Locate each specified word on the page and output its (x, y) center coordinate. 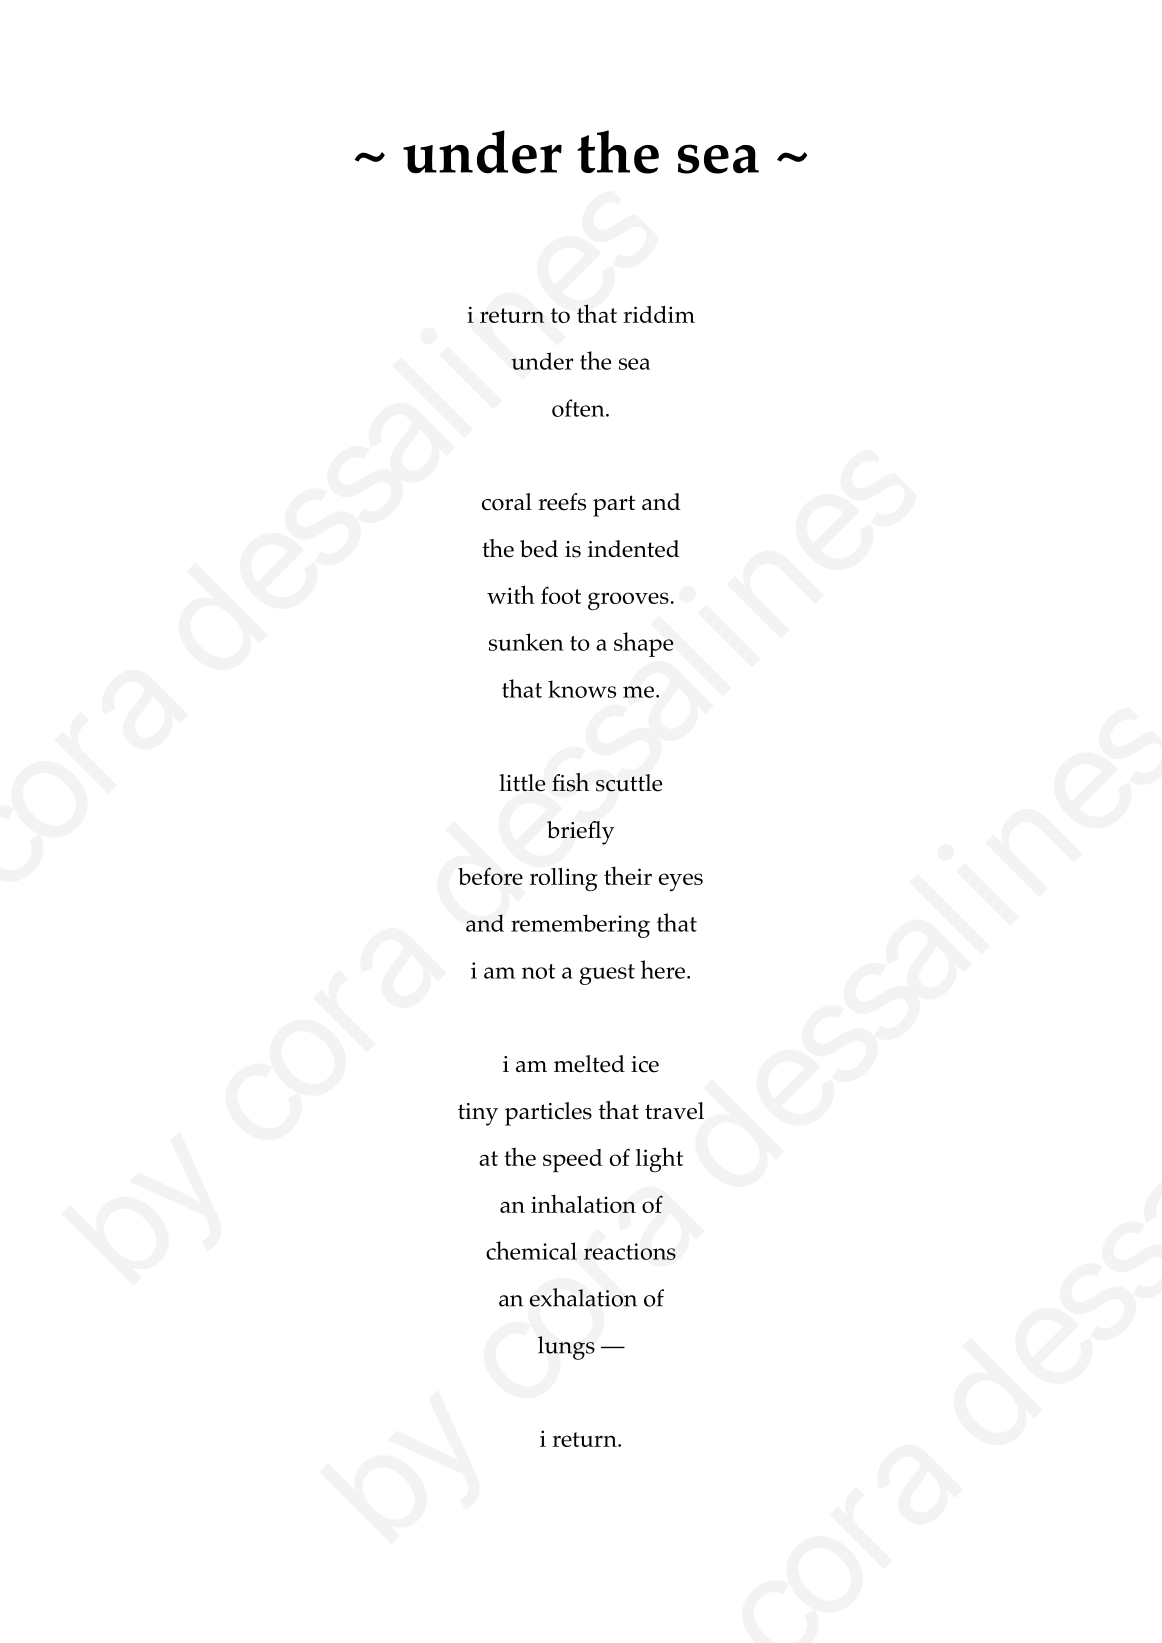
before (490, 876)
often (579, 408)
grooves (628, 601)
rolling (563, 880)
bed (539, 549)
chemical (531, 1250)
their (628, 875)
